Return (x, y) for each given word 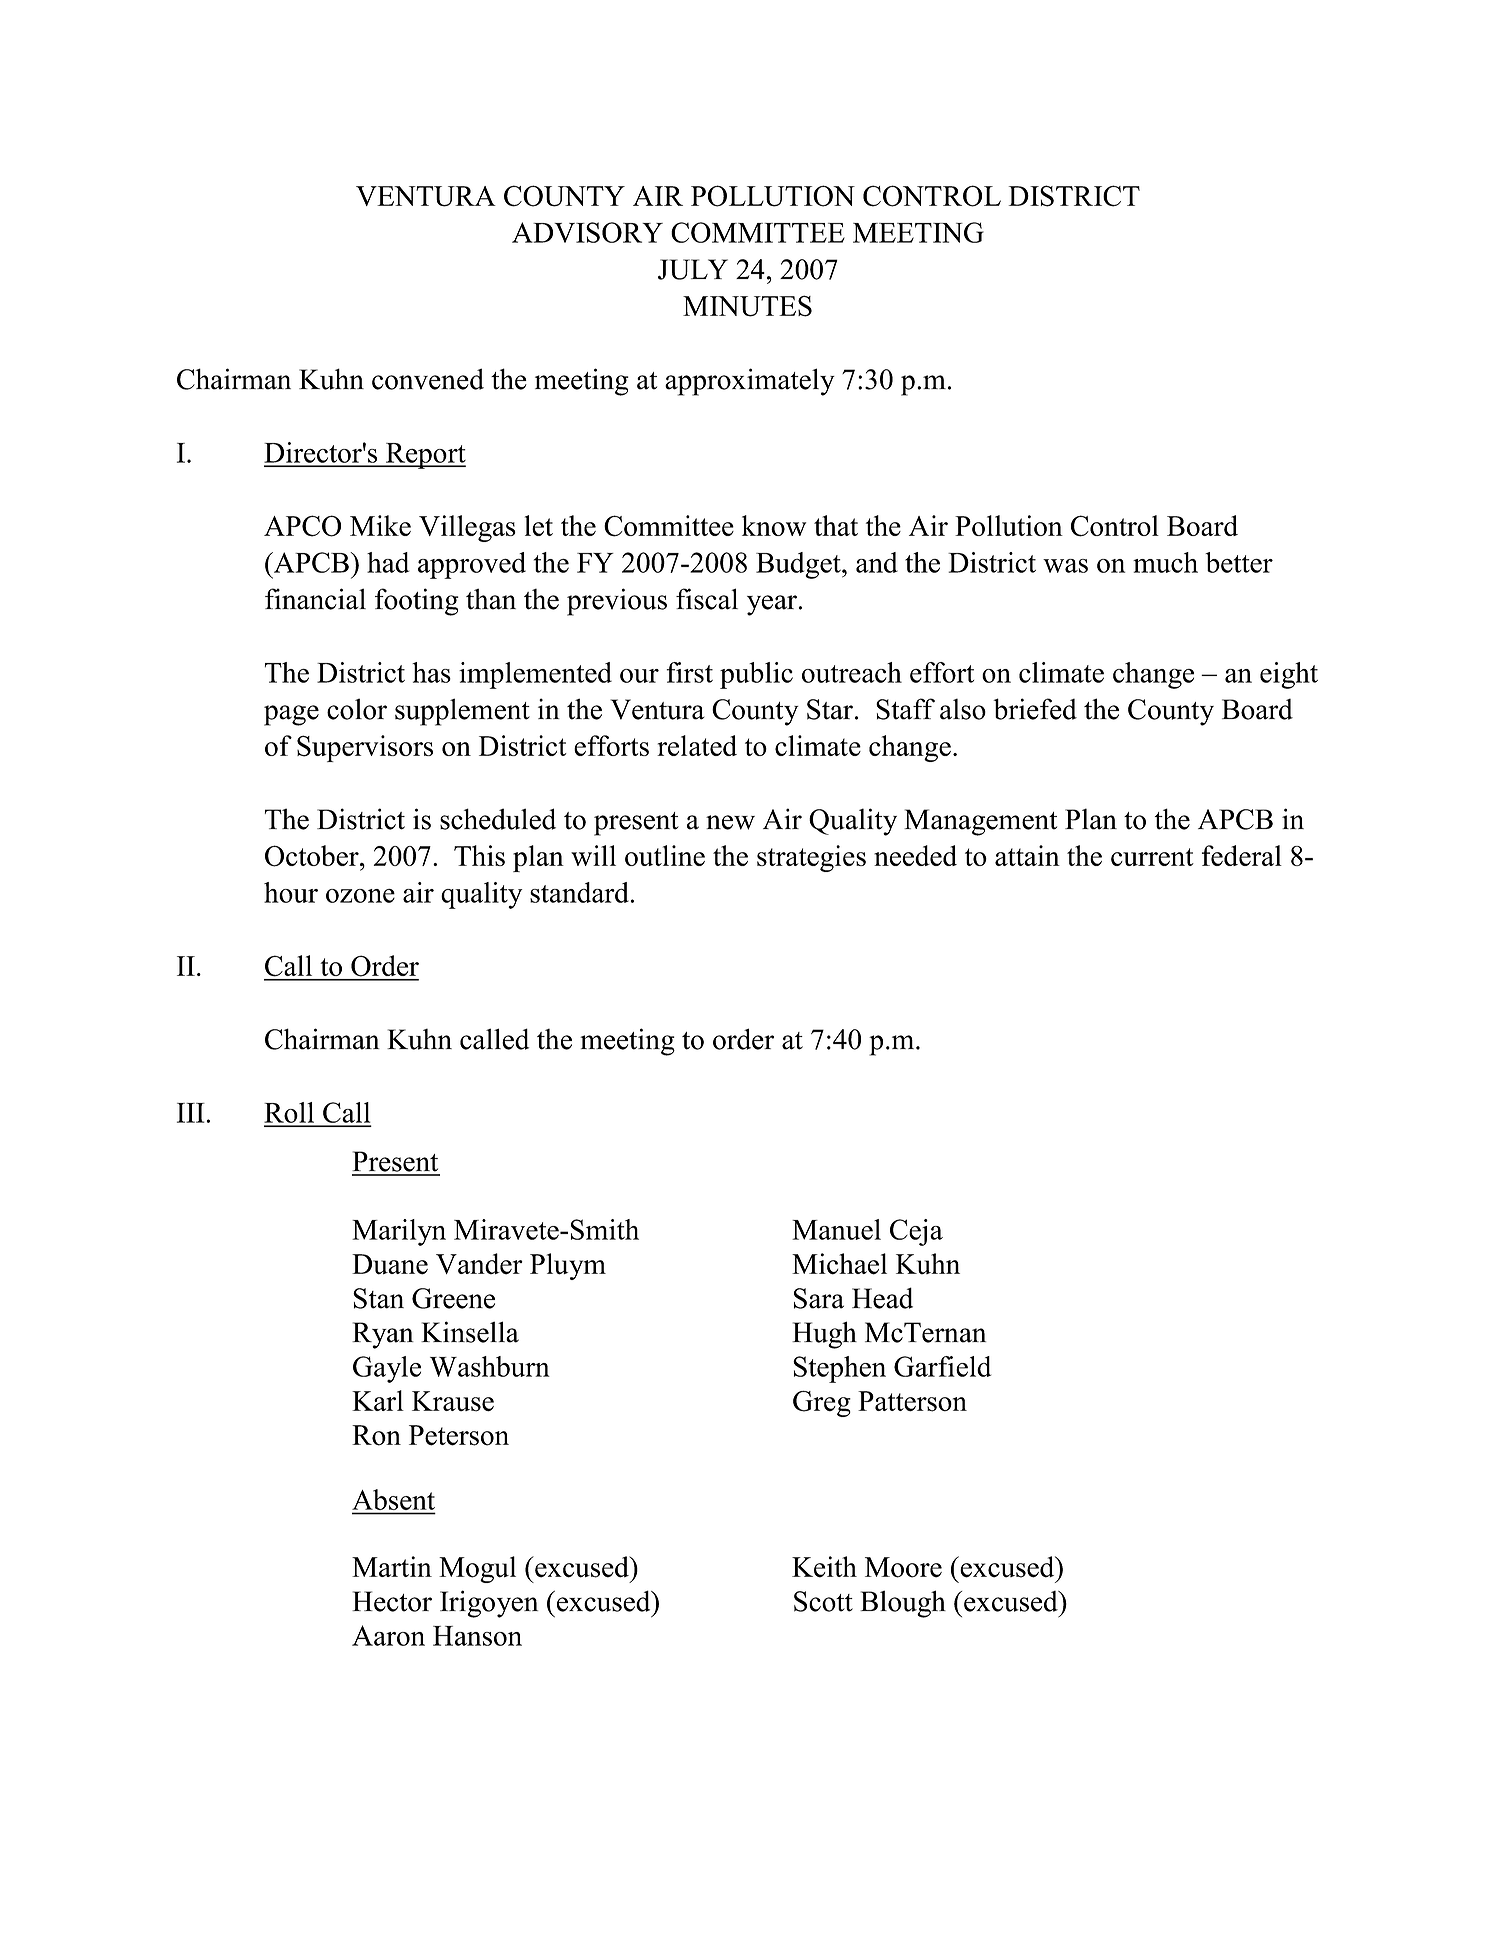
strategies (811, 858)
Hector (392, 1601)
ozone (360, 896)
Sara (819, 1298)
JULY (693, 269)
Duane (390, 1264)
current (1152, 857)
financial (315, 599)
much (1165, 562)
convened (428, 379)
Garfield (942, 1366)
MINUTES (747, 306)
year (772, 605)
